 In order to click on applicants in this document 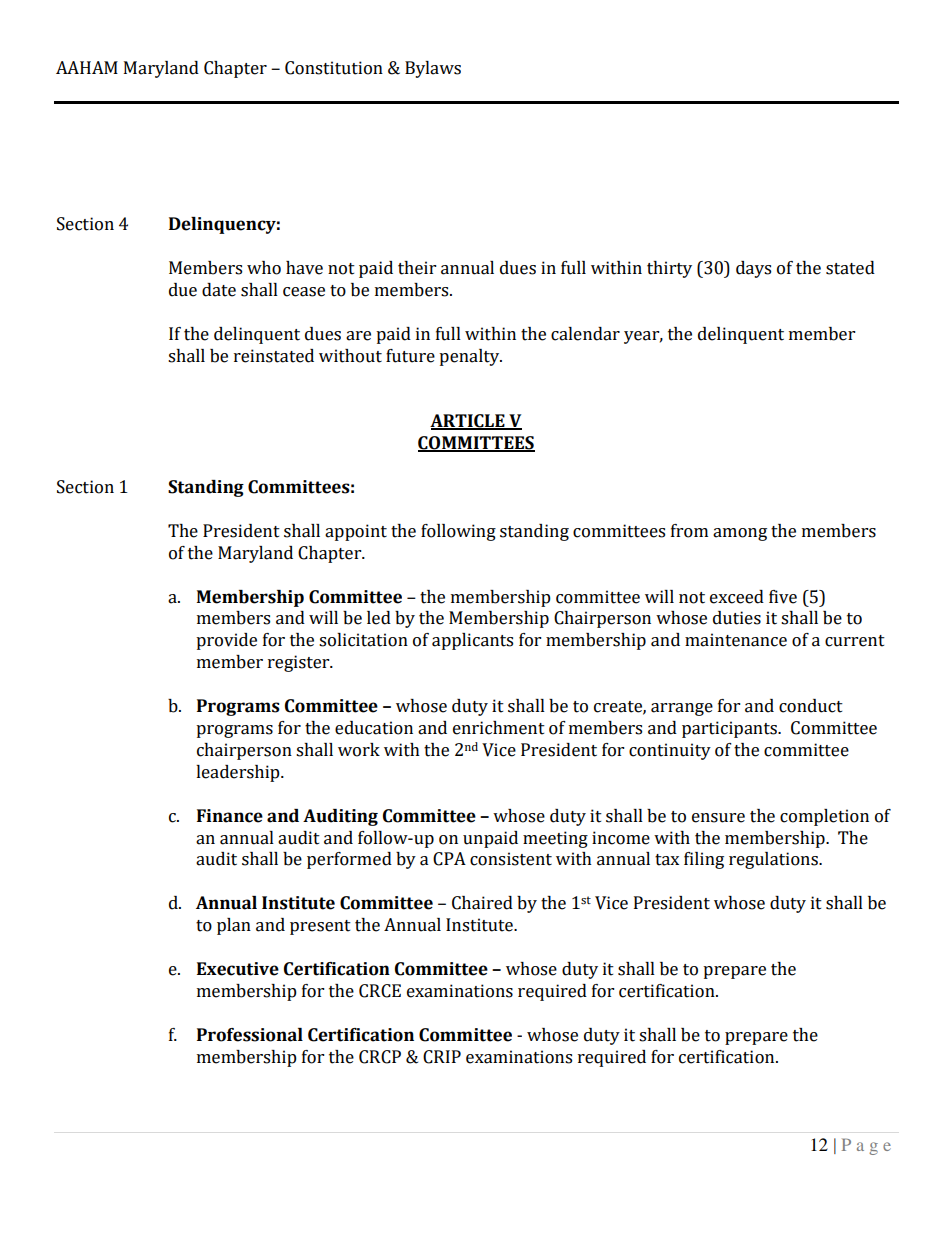, I will do `click(472, 641)`.
